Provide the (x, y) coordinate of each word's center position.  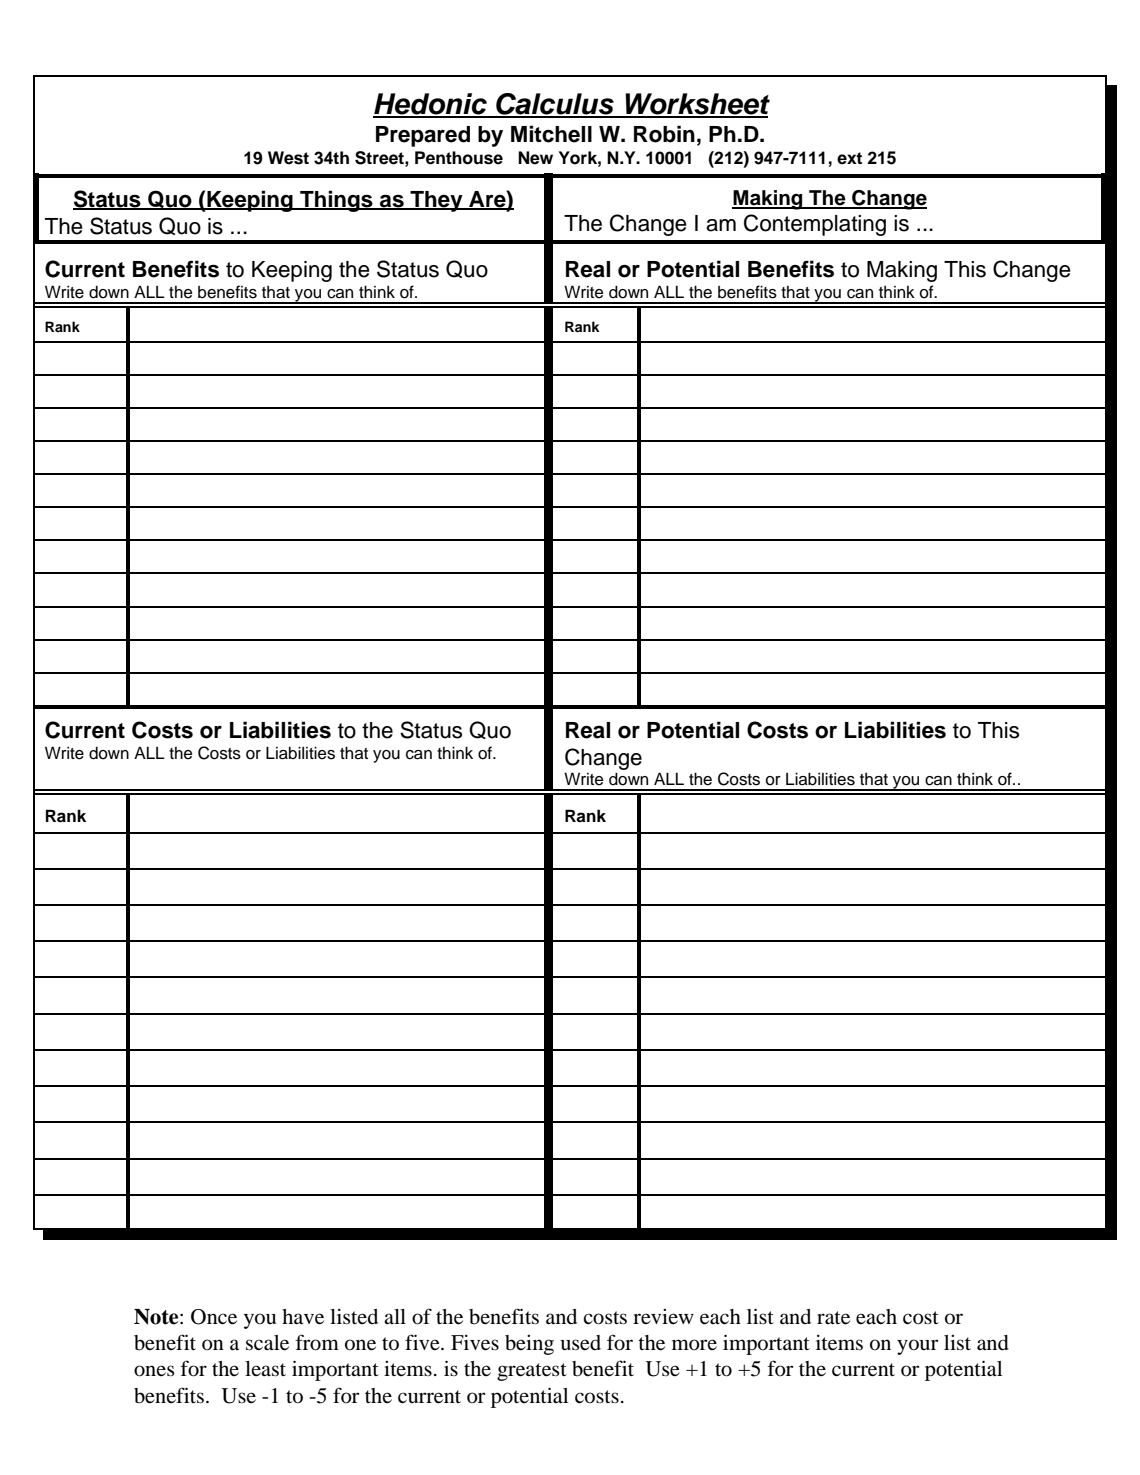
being (529, 1345)
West (288, 158)
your (917, 1347)
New (535, 158)
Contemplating (815, 225)
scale (267, 1343)
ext (849, 158)
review (663, 1317)
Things (336, 201)
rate (833, 1318)
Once (214, 1317)
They (436, 201)
